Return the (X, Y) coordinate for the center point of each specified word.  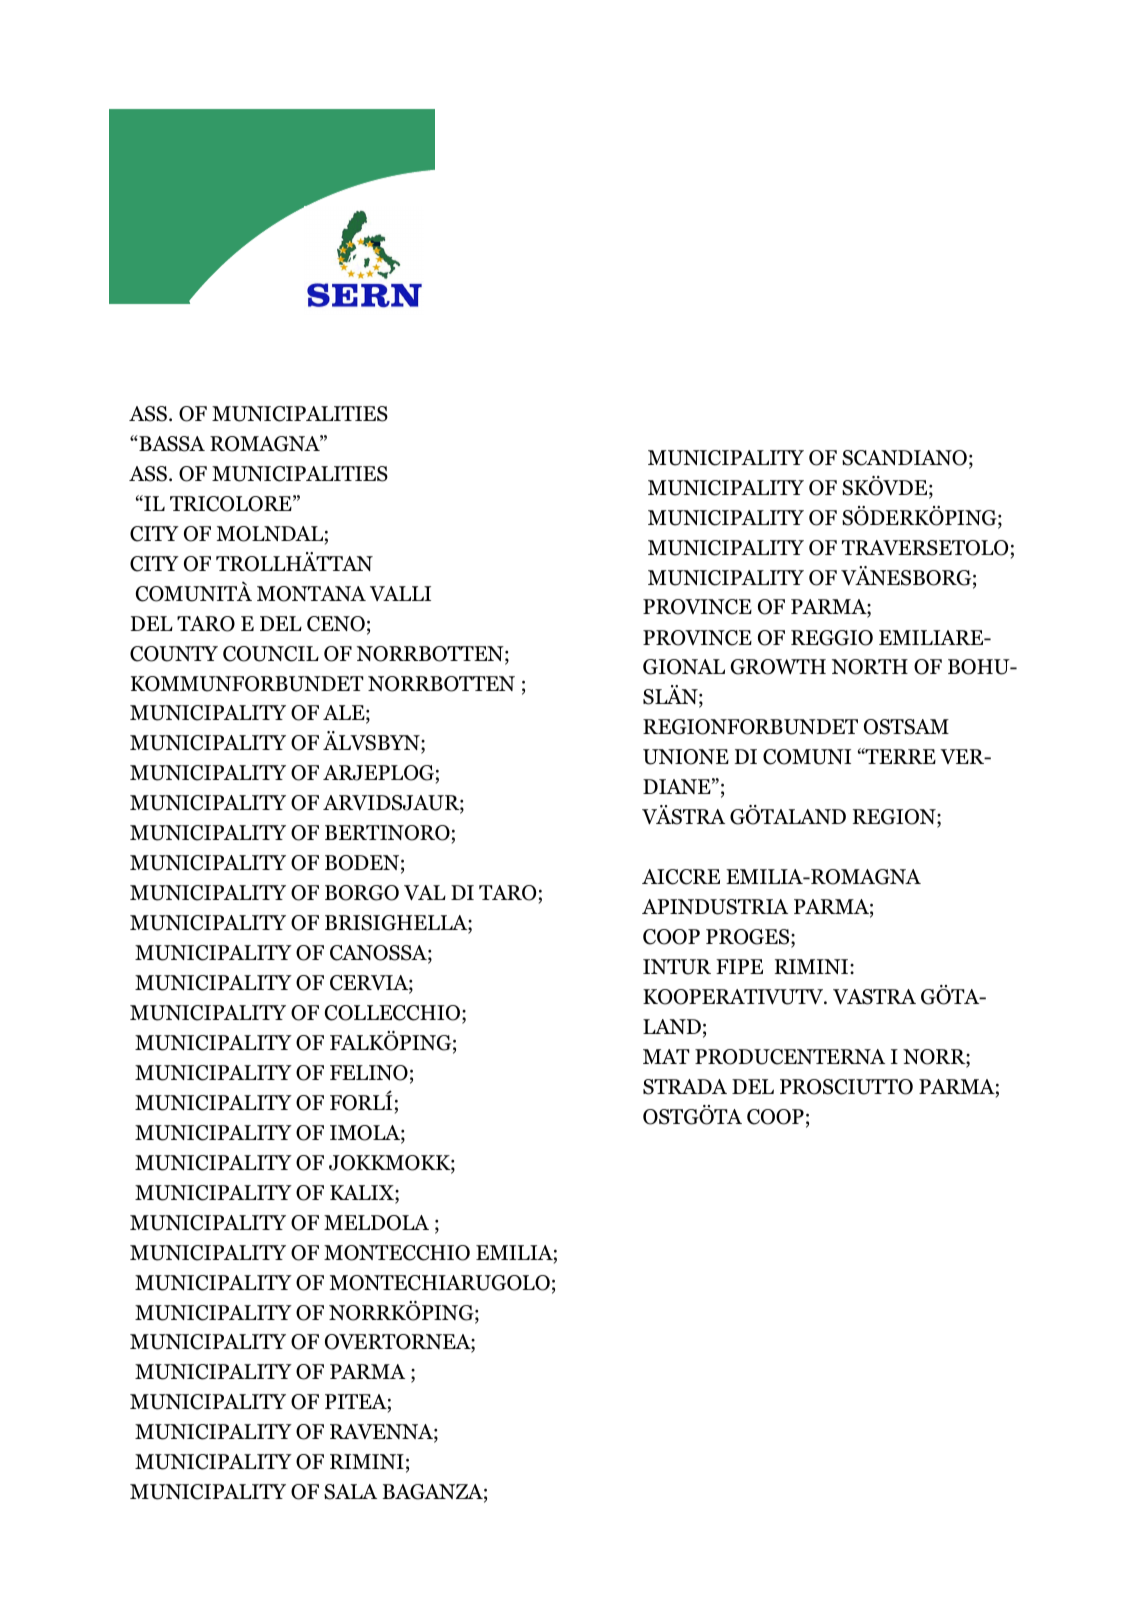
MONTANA (311, 594)
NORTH (870, 667)
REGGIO (832, 638)
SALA (350, 1492)
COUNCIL (271, 654)
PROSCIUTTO (846, 1087)
